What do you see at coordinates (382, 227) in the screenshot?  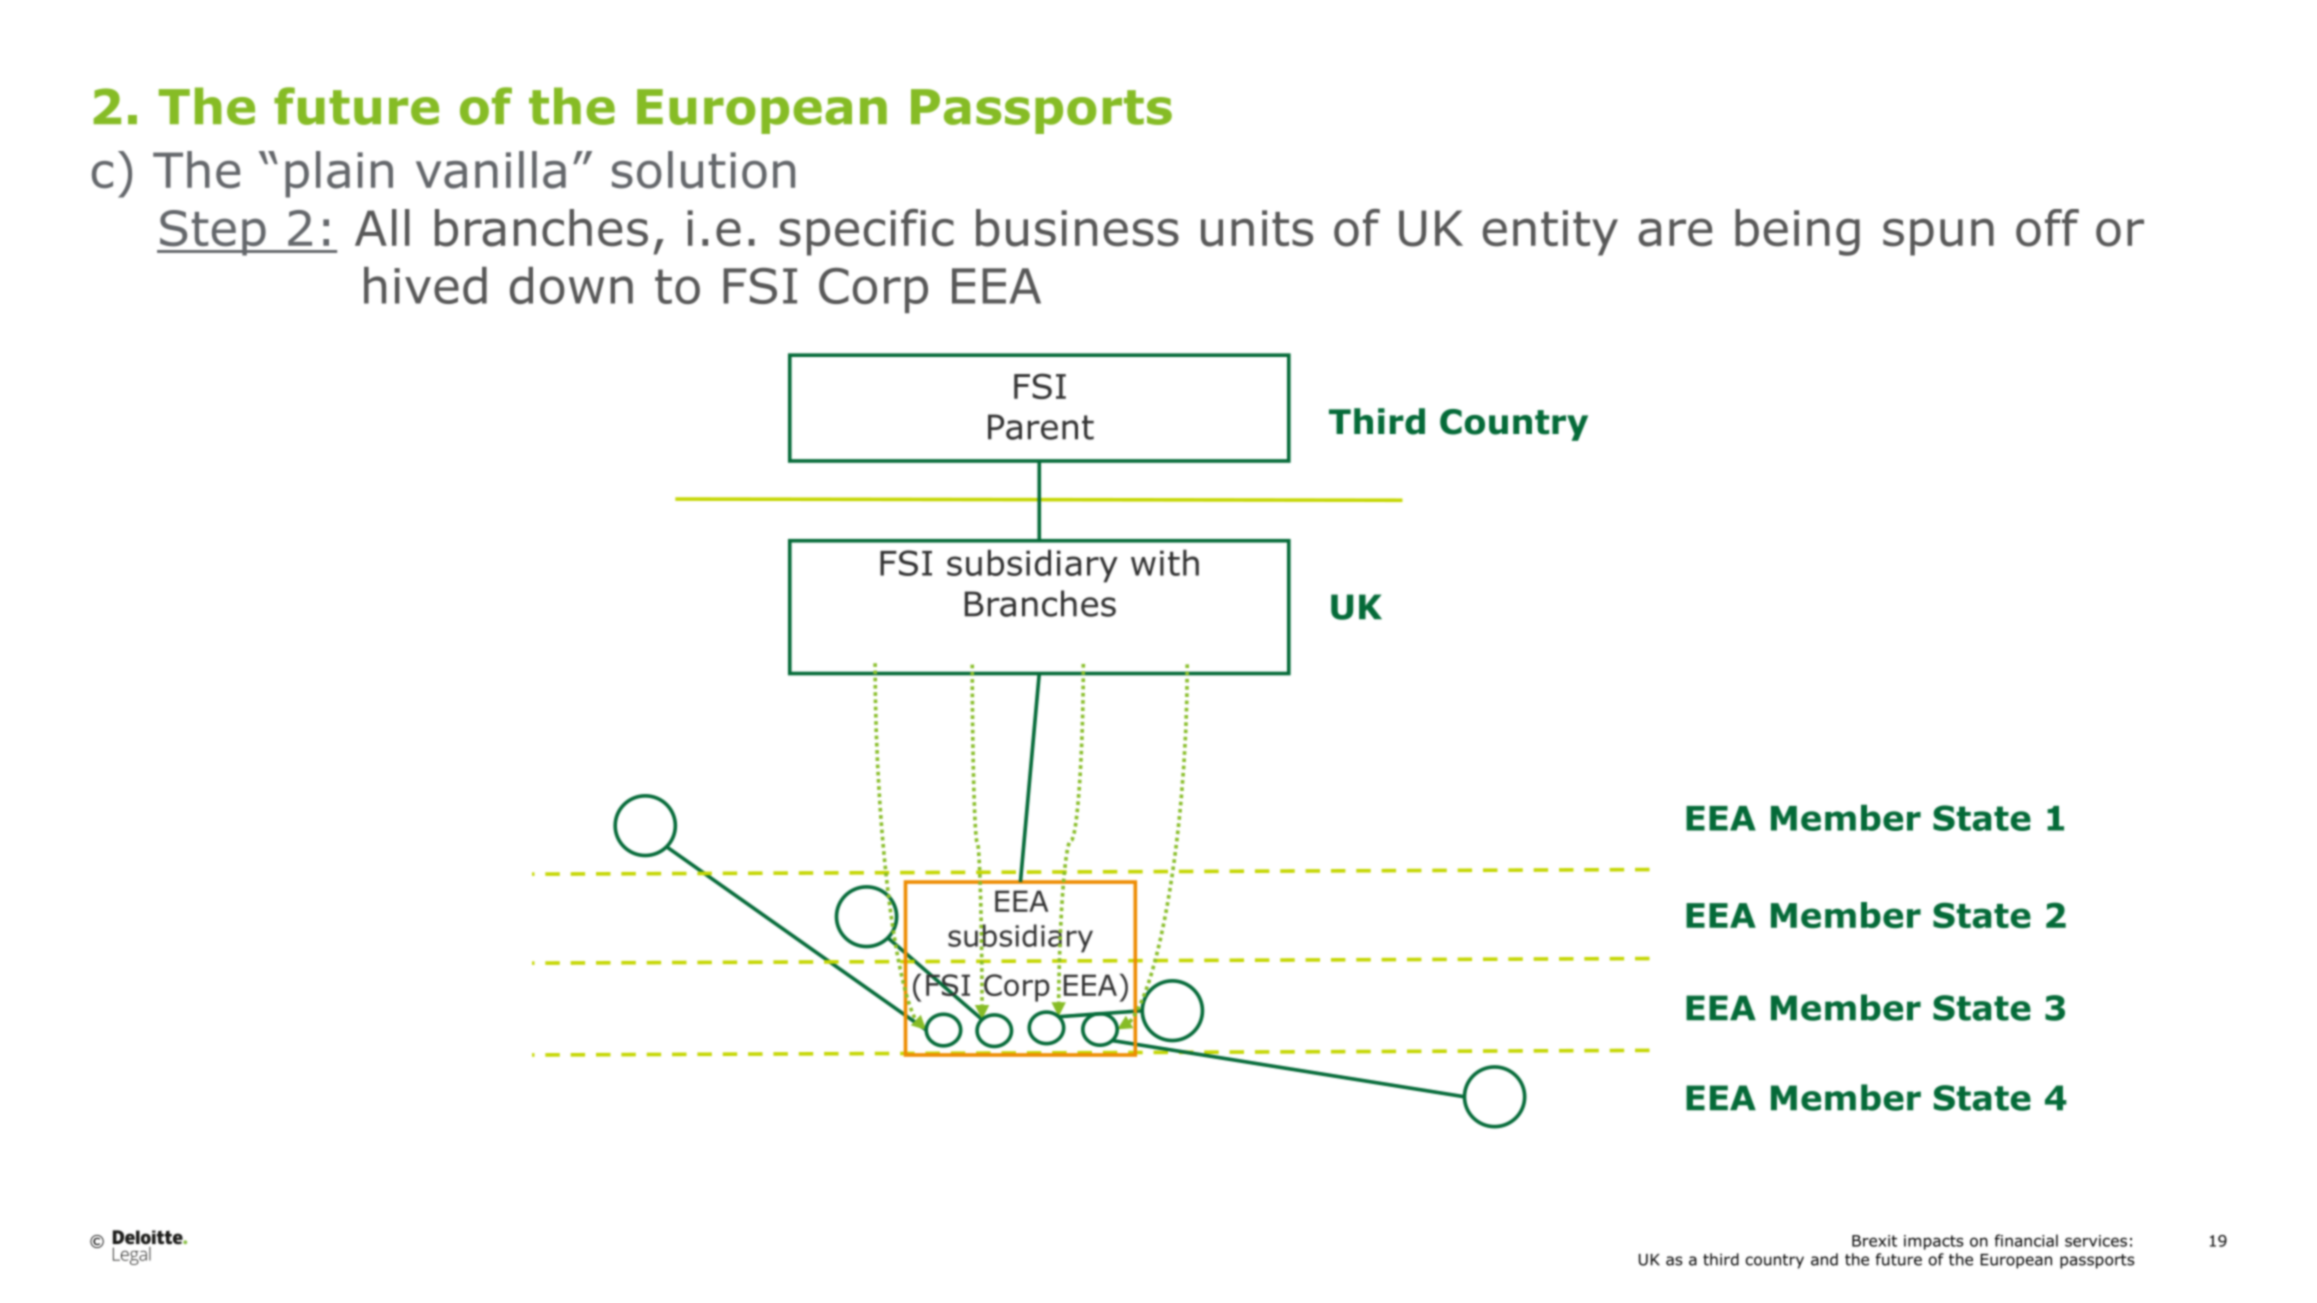 I see `All` at bounding box center [382, 227].
